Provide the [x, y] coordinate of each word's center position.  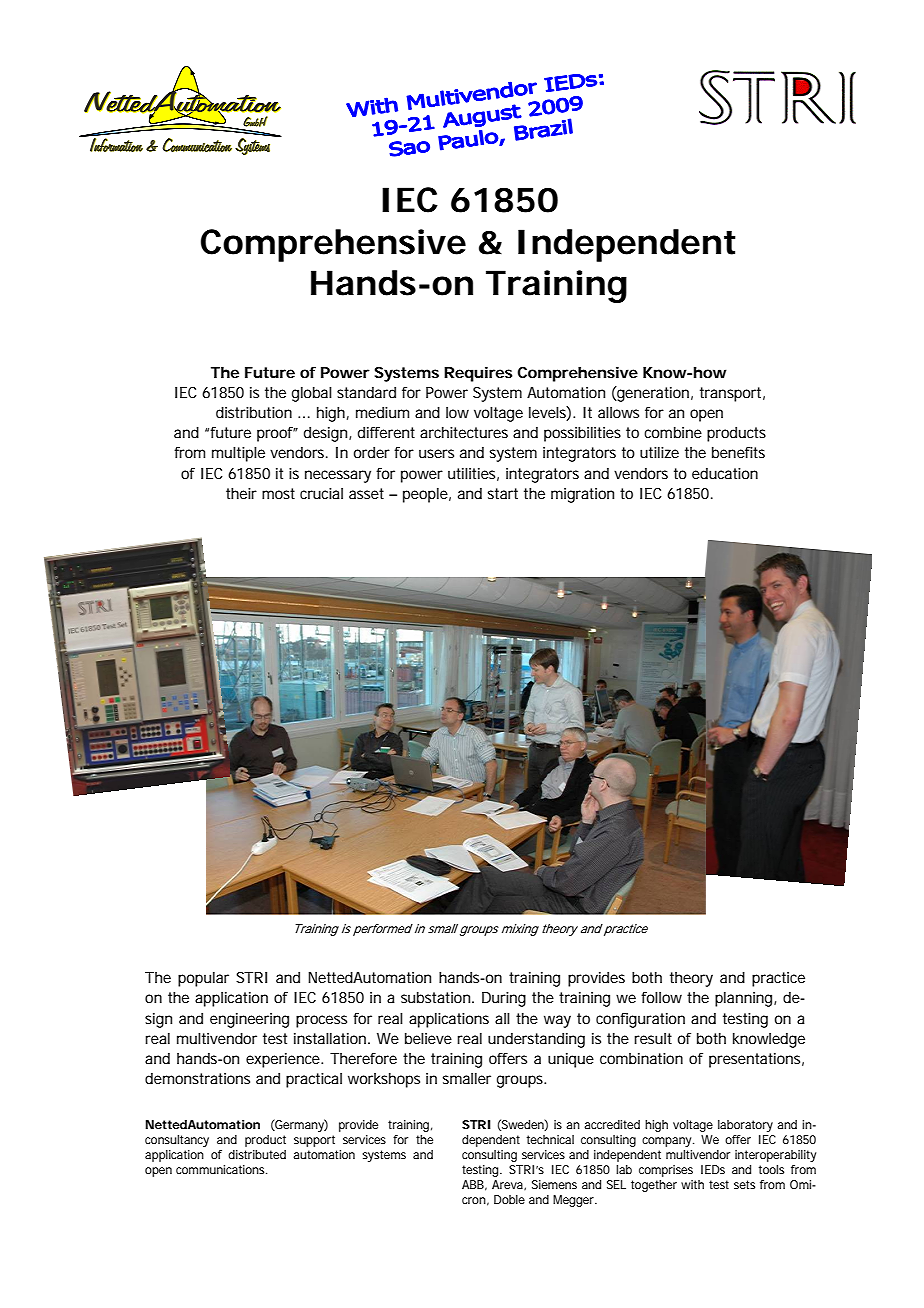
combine [673, 432]
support [314, 1141]
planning [743, 999]
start [503, 493]
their [241, 493]
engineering [249, 1020]
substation [435, 997]
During [504, 999]
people [425, 495]
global [312, 394]
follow [661, 997]
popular [203, 979]
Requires [478, 374]
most [278, 493]
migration [582, 495]
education [725, 473]
